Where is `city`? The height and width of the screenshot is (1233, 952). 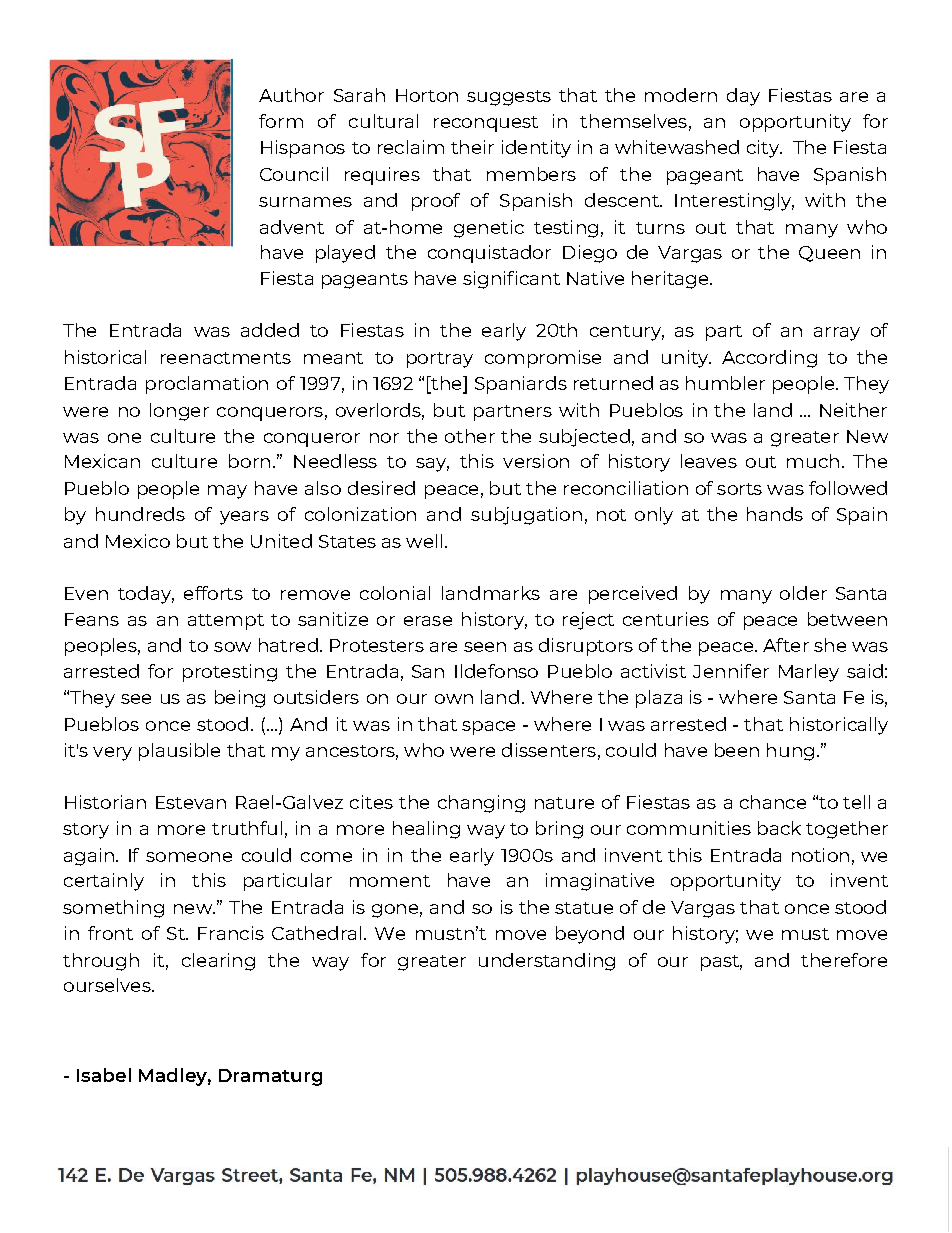 city is located at coordinates (764, 149).
